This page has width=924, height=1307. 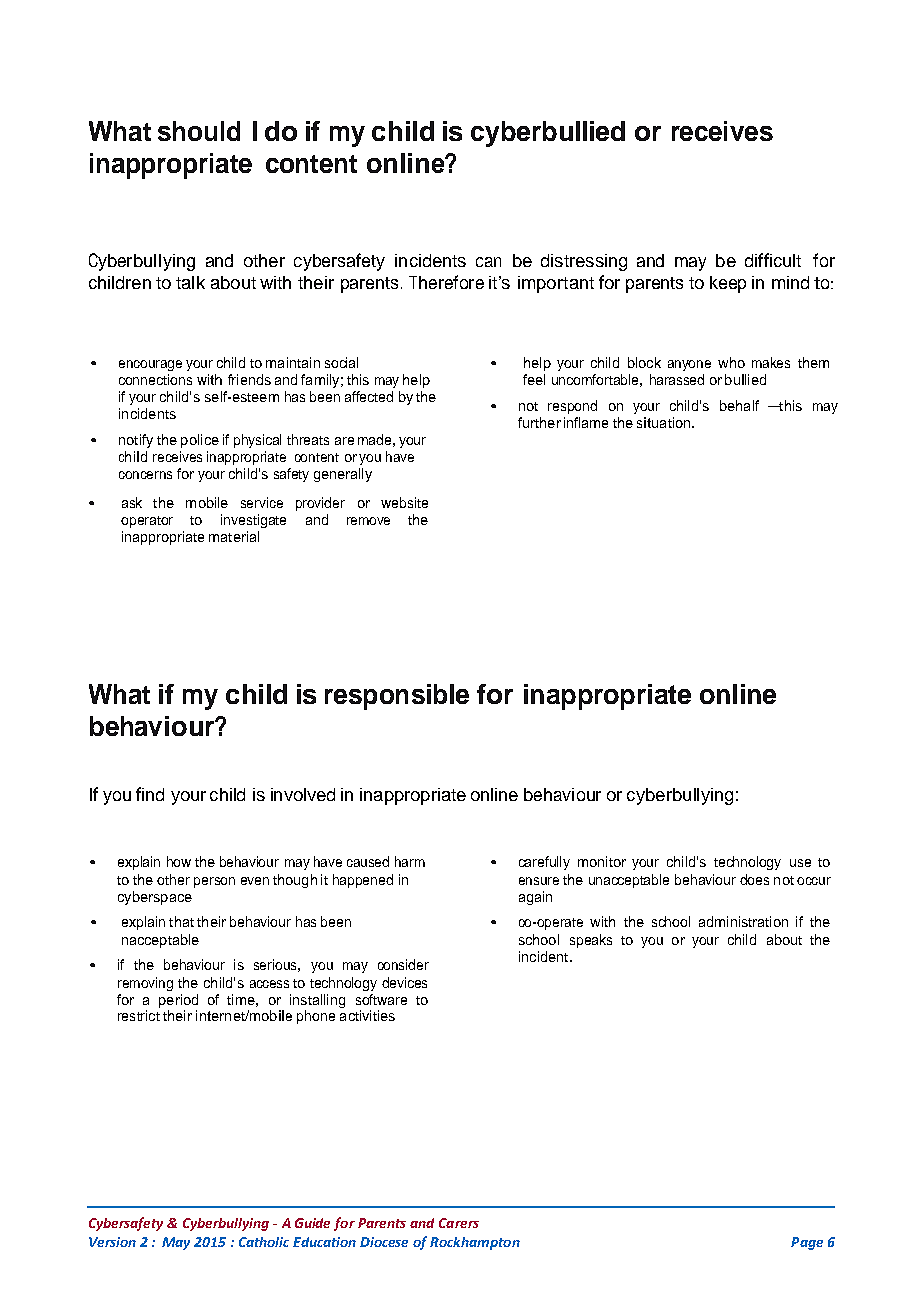 What do you see at coordinates (488, 262) in the page?
I see `can` at bounding box center [488, 262].
